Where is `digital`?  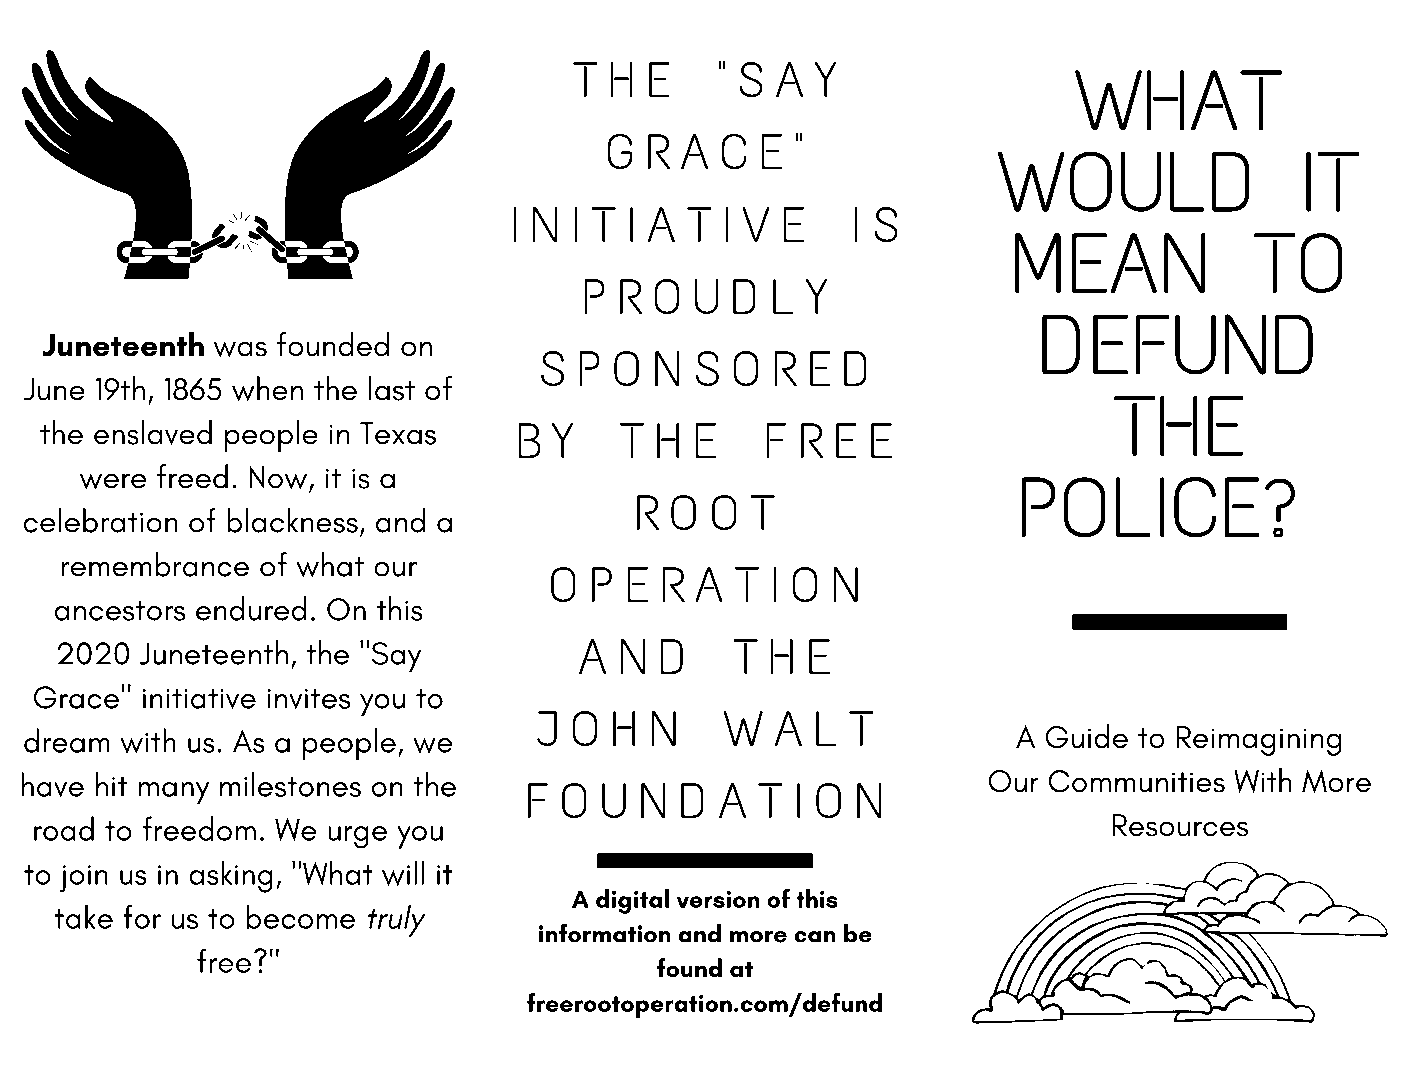
digital is located at coordinates (632, 901).
